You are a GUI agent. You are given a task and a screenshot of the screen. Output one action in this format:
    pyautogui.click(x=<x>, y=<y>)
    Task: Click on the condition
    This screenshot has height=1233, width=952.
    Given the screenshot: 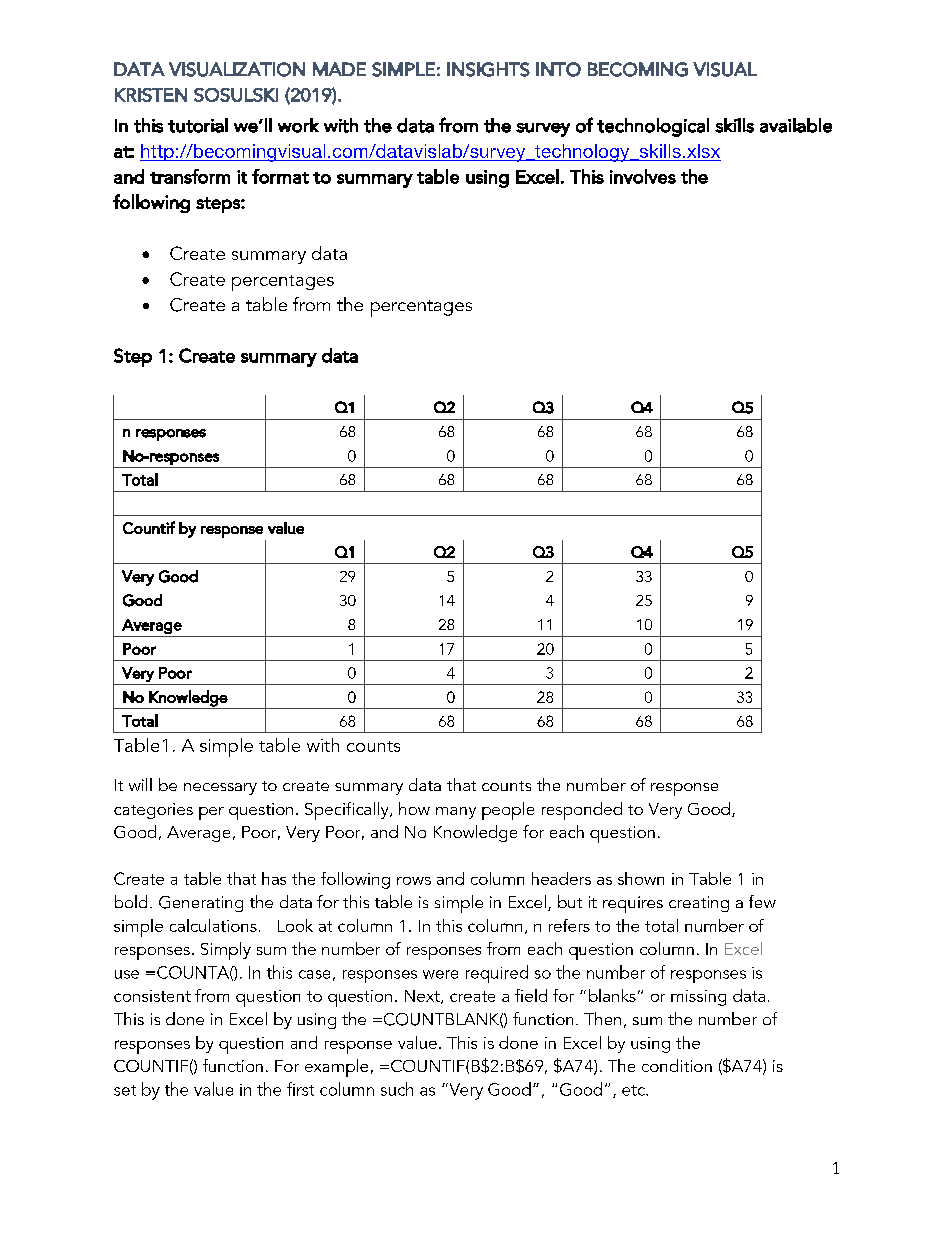 What is the action you would take?
    pyautogui.click(x=677, y=1065)
